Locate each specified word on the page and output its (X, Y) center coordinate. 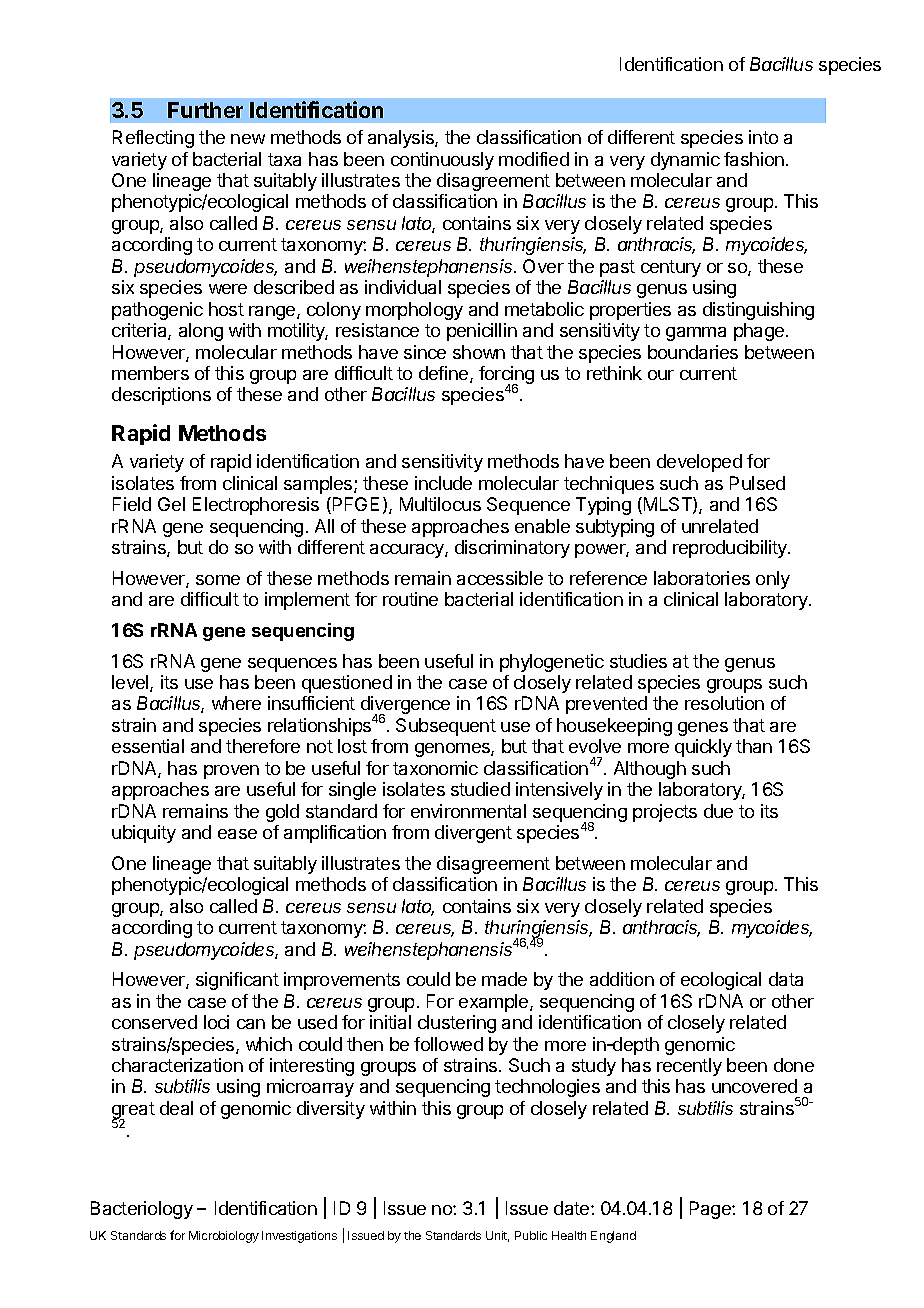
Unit (497, 1236)
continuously (442, 161)
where (236, 703)
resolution (724, 703)
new (248, 139)
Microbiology (224, 1237)
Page (711, 1210)
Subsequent (446, 727)
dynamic (685, 161)
